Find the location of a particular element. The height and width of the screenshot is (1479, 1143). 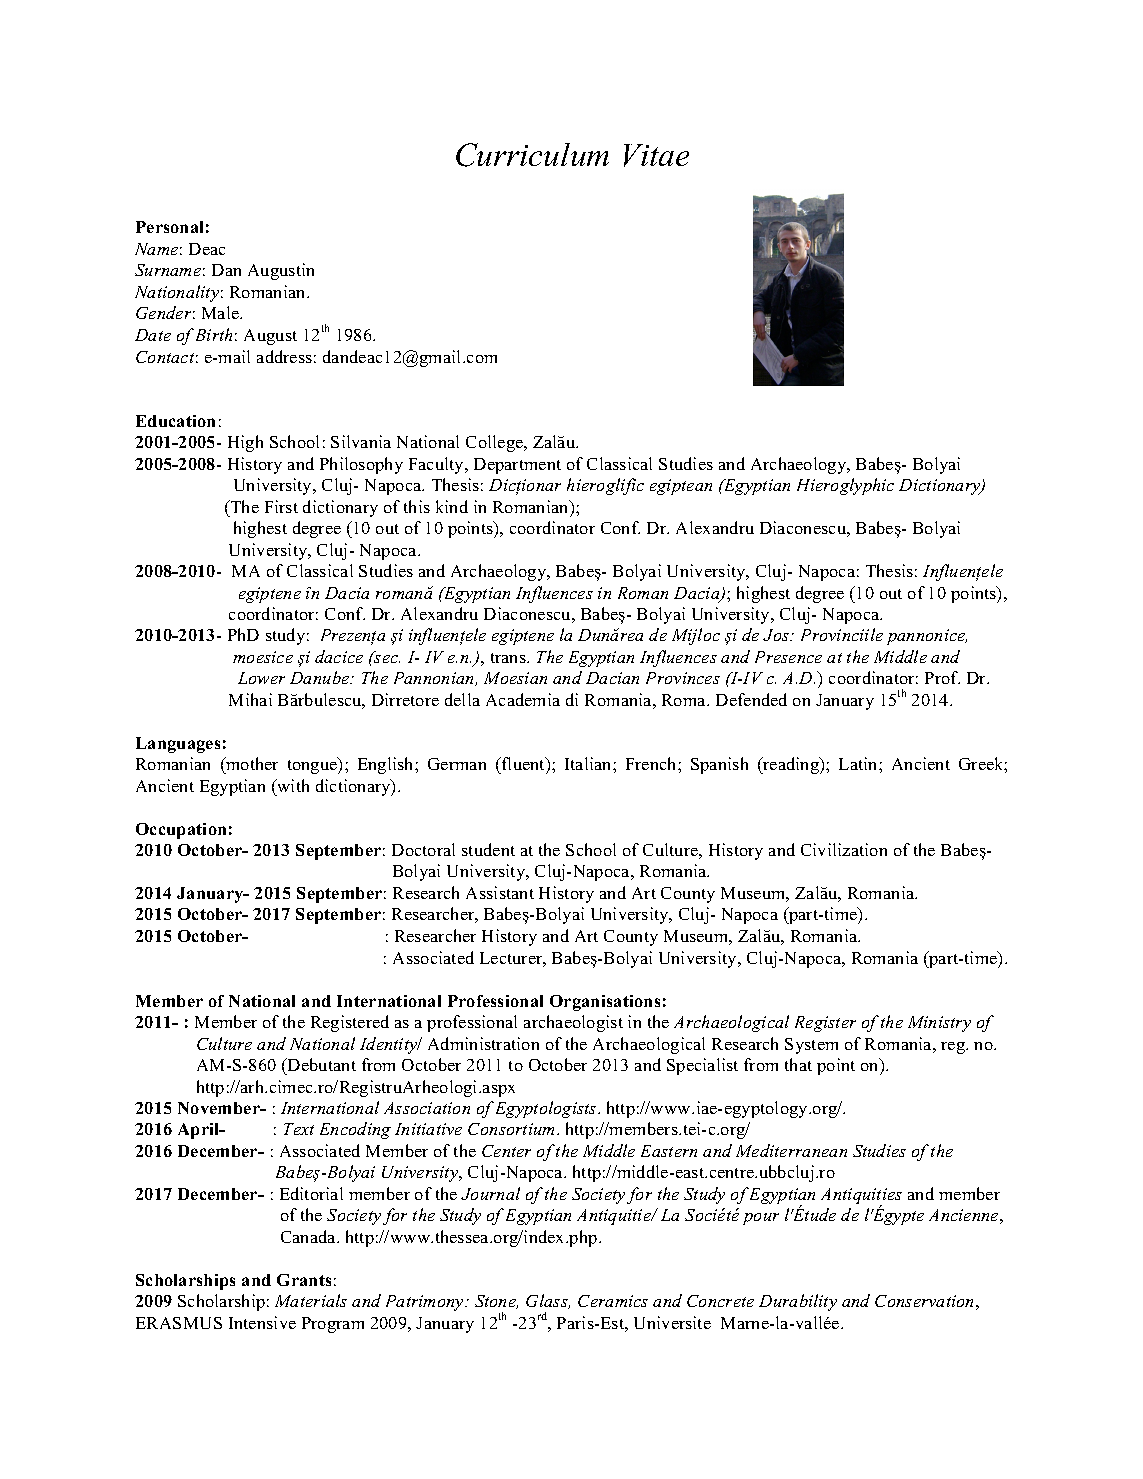

Vitae is located at coordinates (656, 155).
